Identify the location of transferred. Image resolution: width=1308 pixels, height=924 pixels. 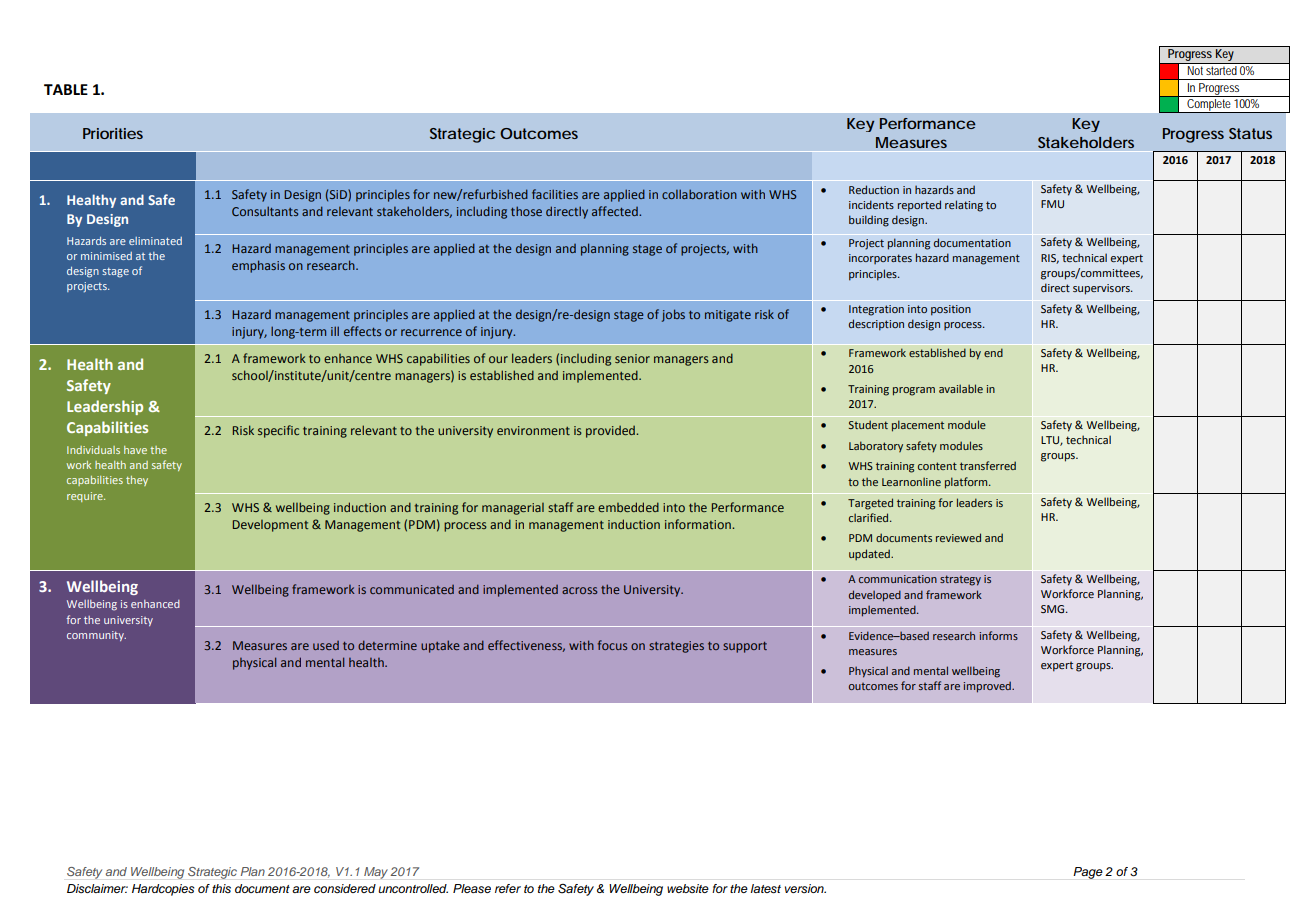
(988, 465).
